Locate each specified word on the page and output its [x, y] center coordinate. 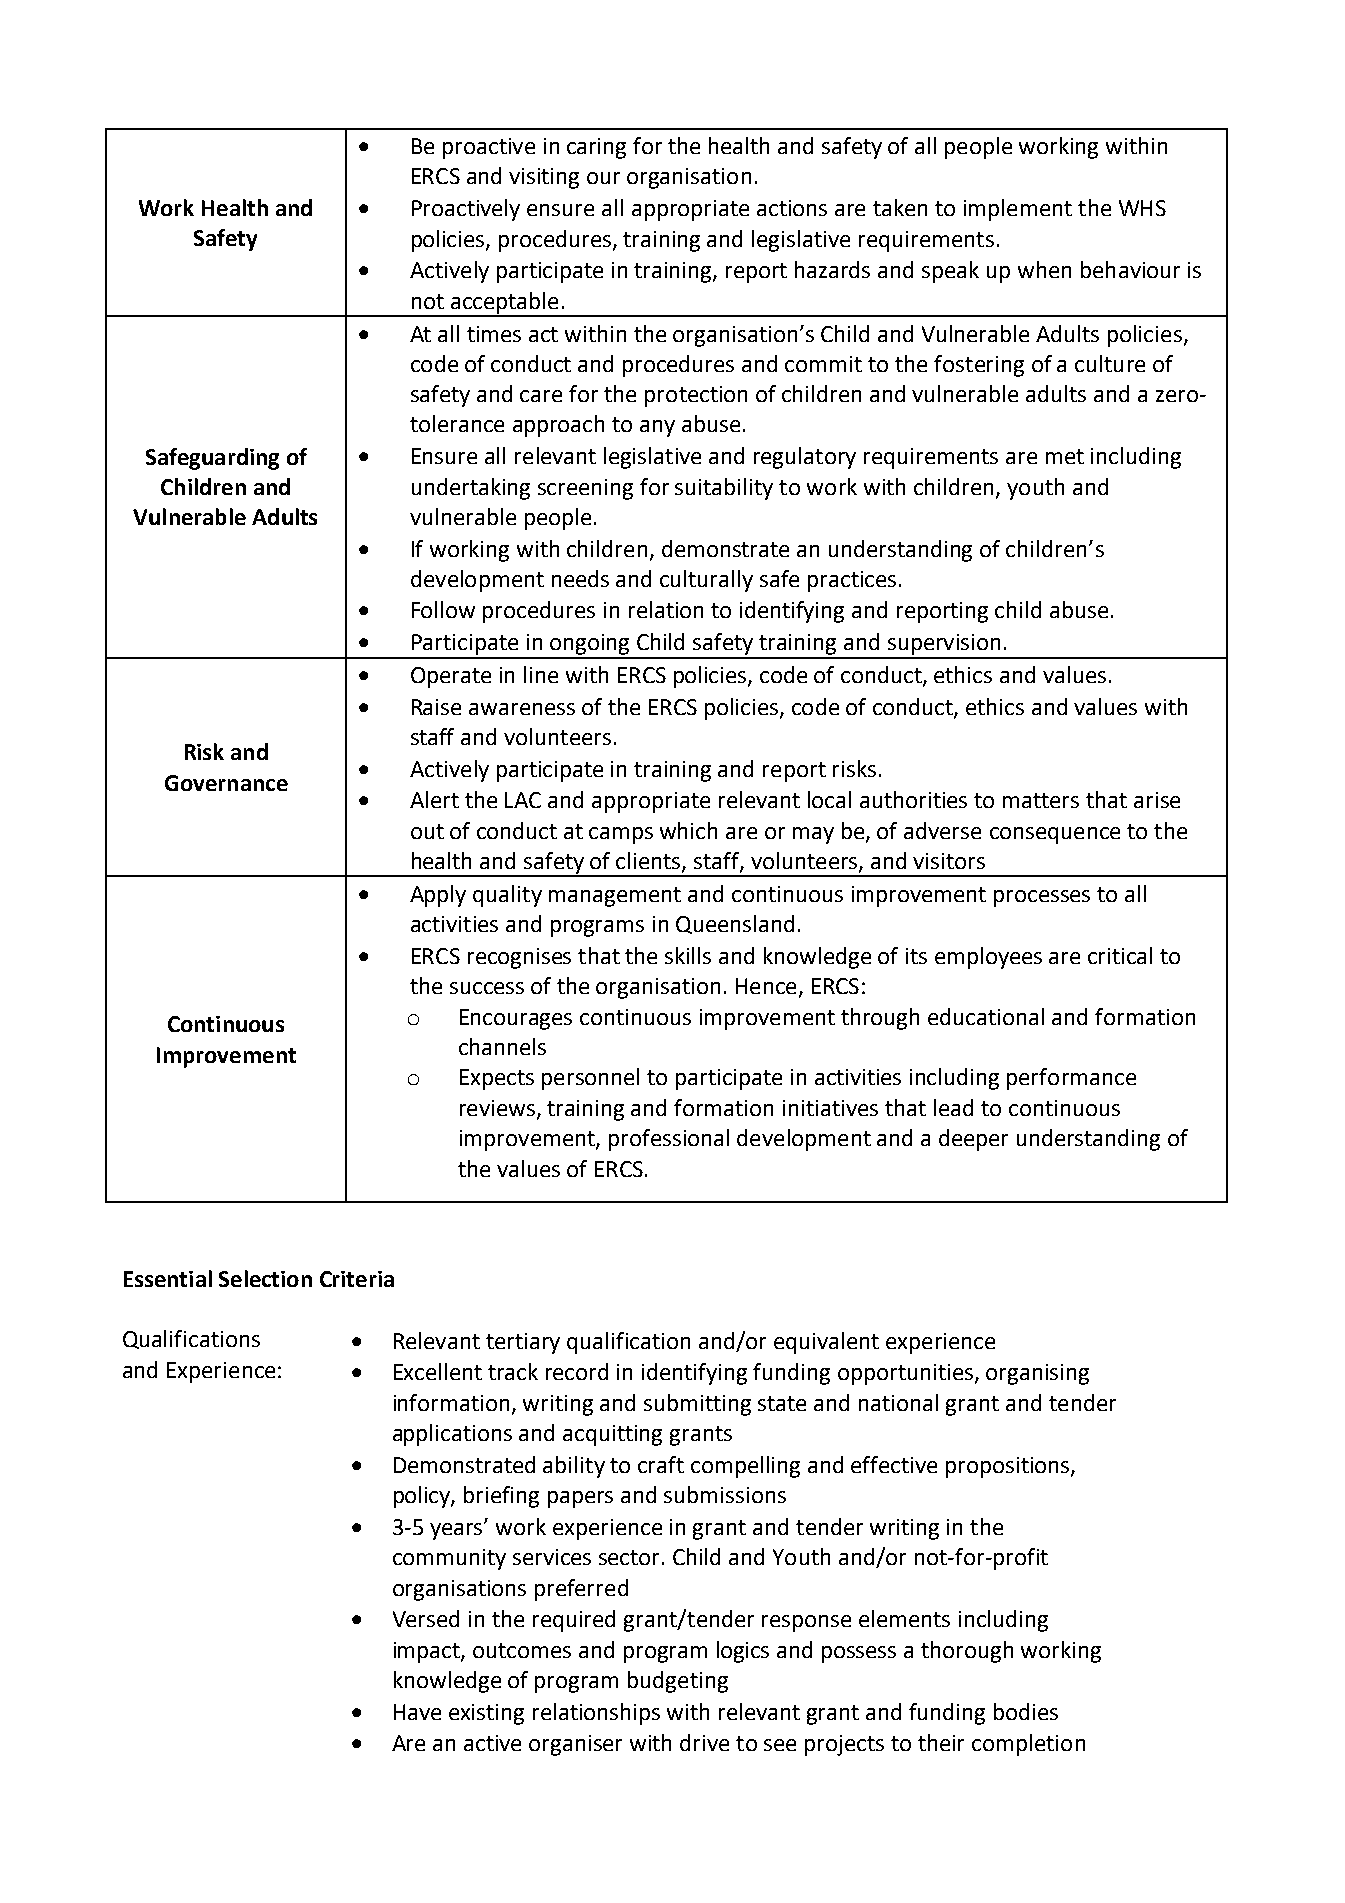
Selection [265, 1278]
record [577, 1371]
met [1065, 456]
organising [1037, 1374]
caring [596, 148]
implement [1018, 210]
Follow [443, 609]
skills [688, 955]
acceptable [505, 304]
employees [988, 958]
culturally [706, 581]
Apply [438, 896]
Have [417, 1712]
